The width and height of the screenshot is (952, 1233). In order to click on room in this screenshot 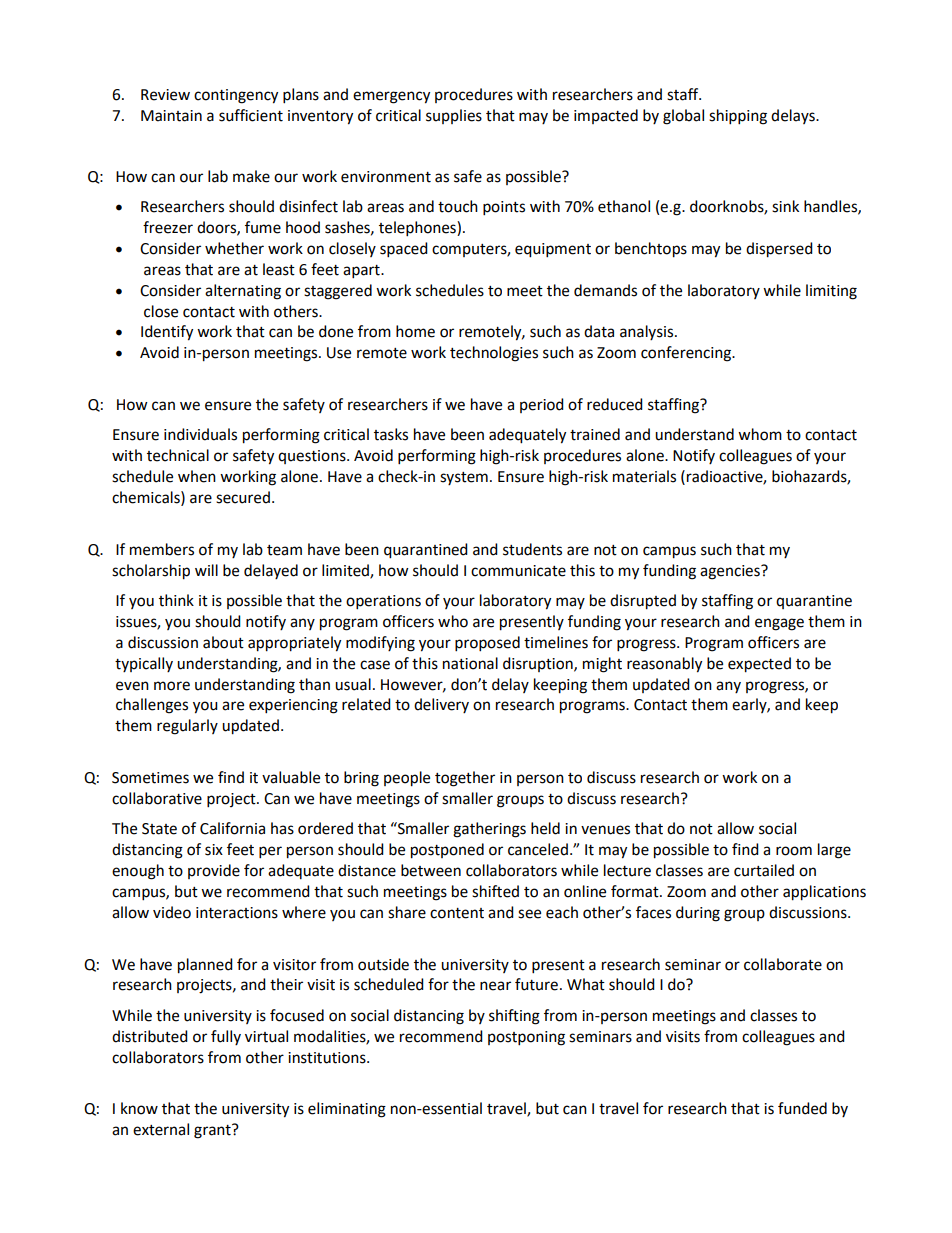, I will do `click(794, 851)`.
